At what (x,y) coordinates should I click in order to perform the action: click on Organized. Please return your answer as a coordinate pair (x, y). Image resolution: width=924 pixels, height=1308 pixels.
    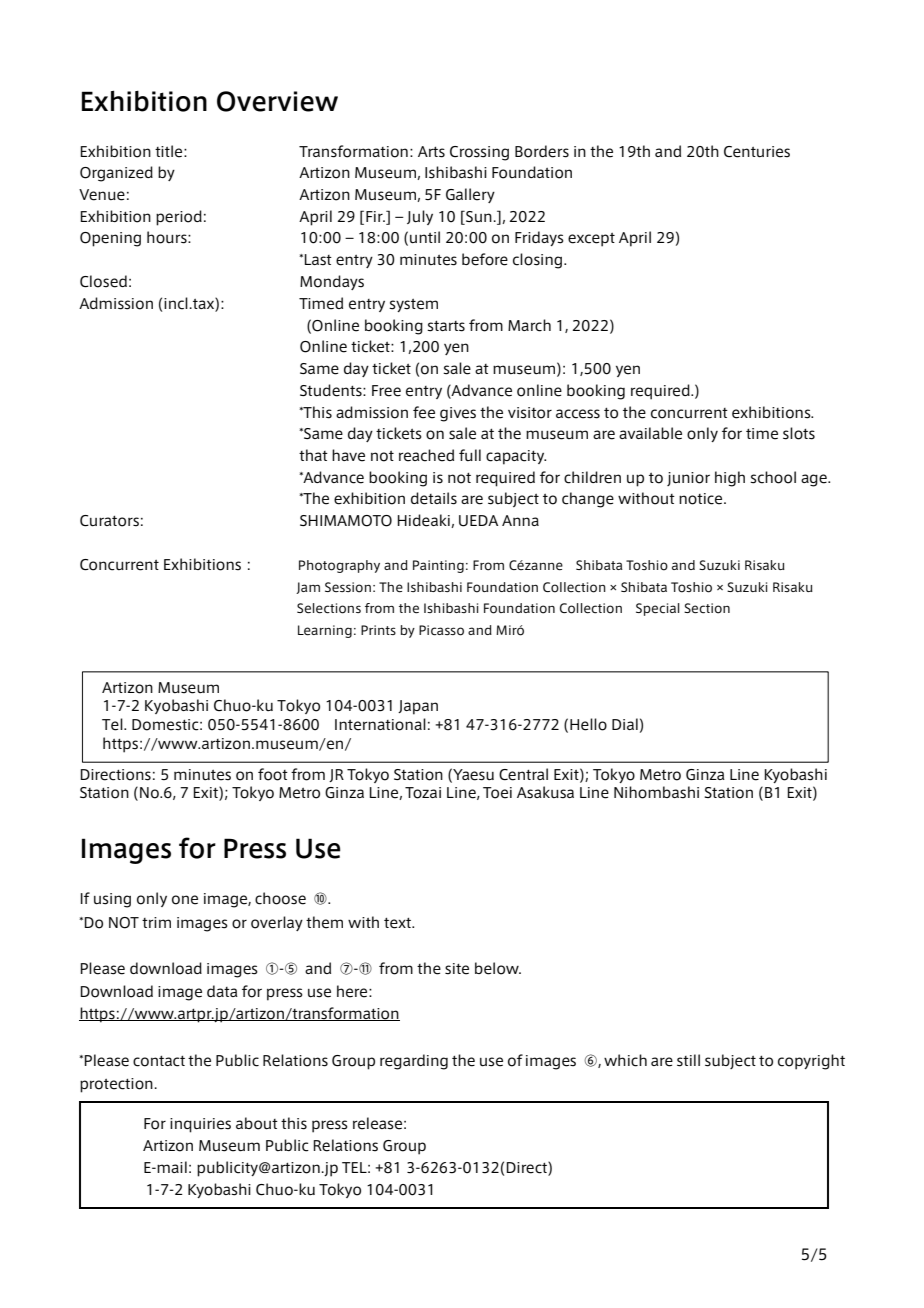
    Looking at the image, I should click on (116, 174).
